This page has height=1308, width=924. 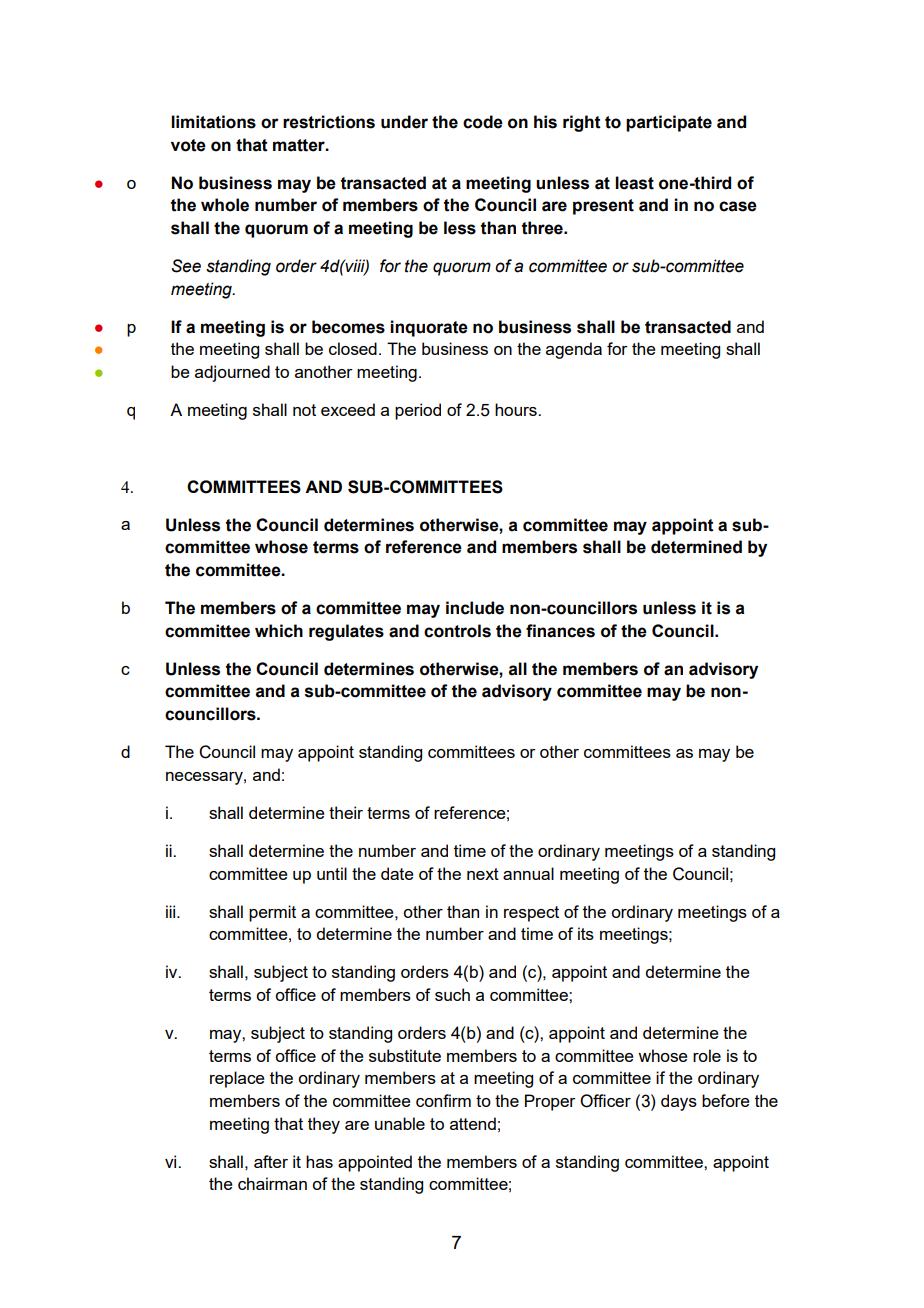 I want to click on finances, so click(x=560, y=631).
